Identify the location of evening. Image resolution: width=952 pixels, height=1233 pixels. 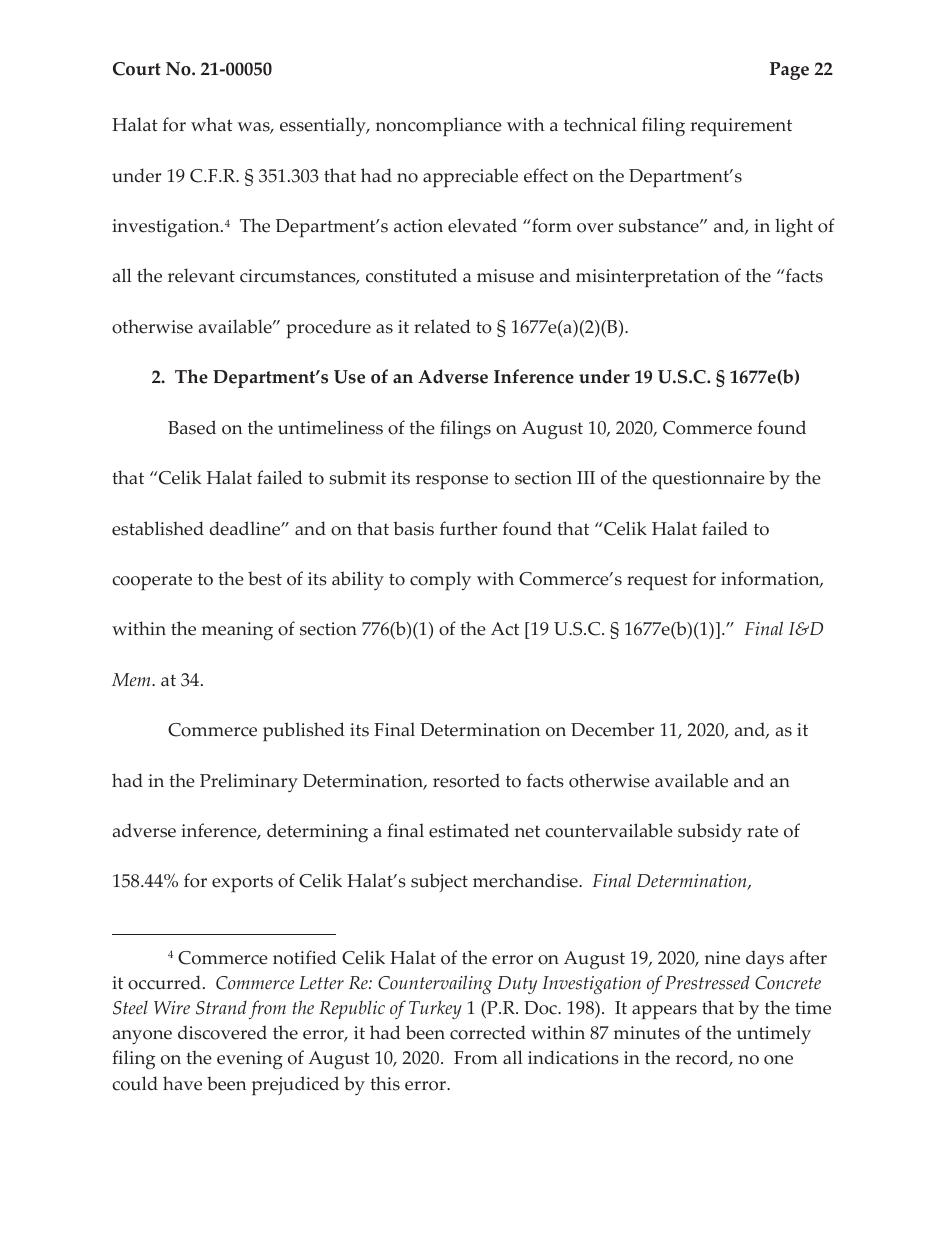
(250, 1060).
